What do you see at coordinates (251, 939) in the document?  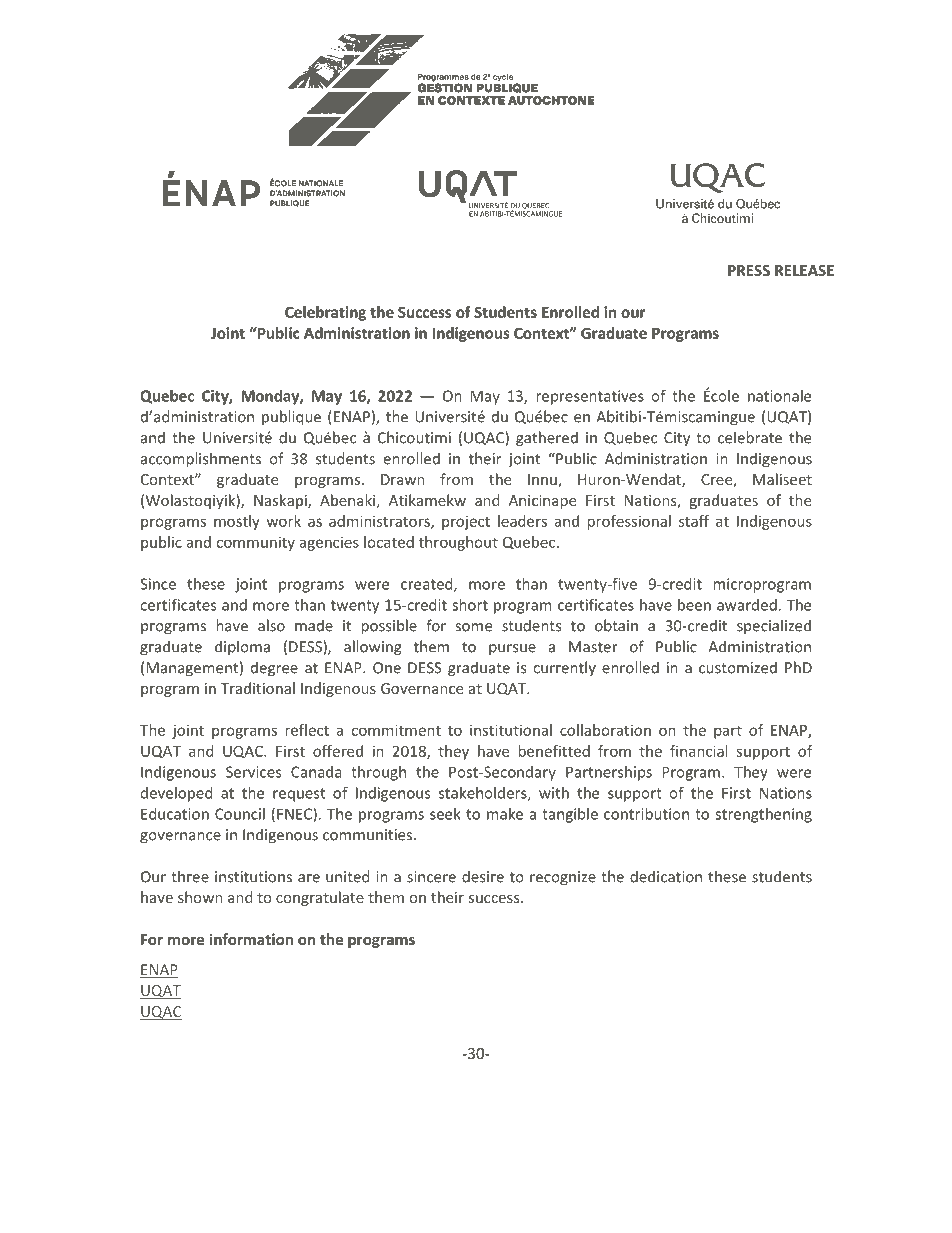 I see `information` at bounding box center [251, 939].
